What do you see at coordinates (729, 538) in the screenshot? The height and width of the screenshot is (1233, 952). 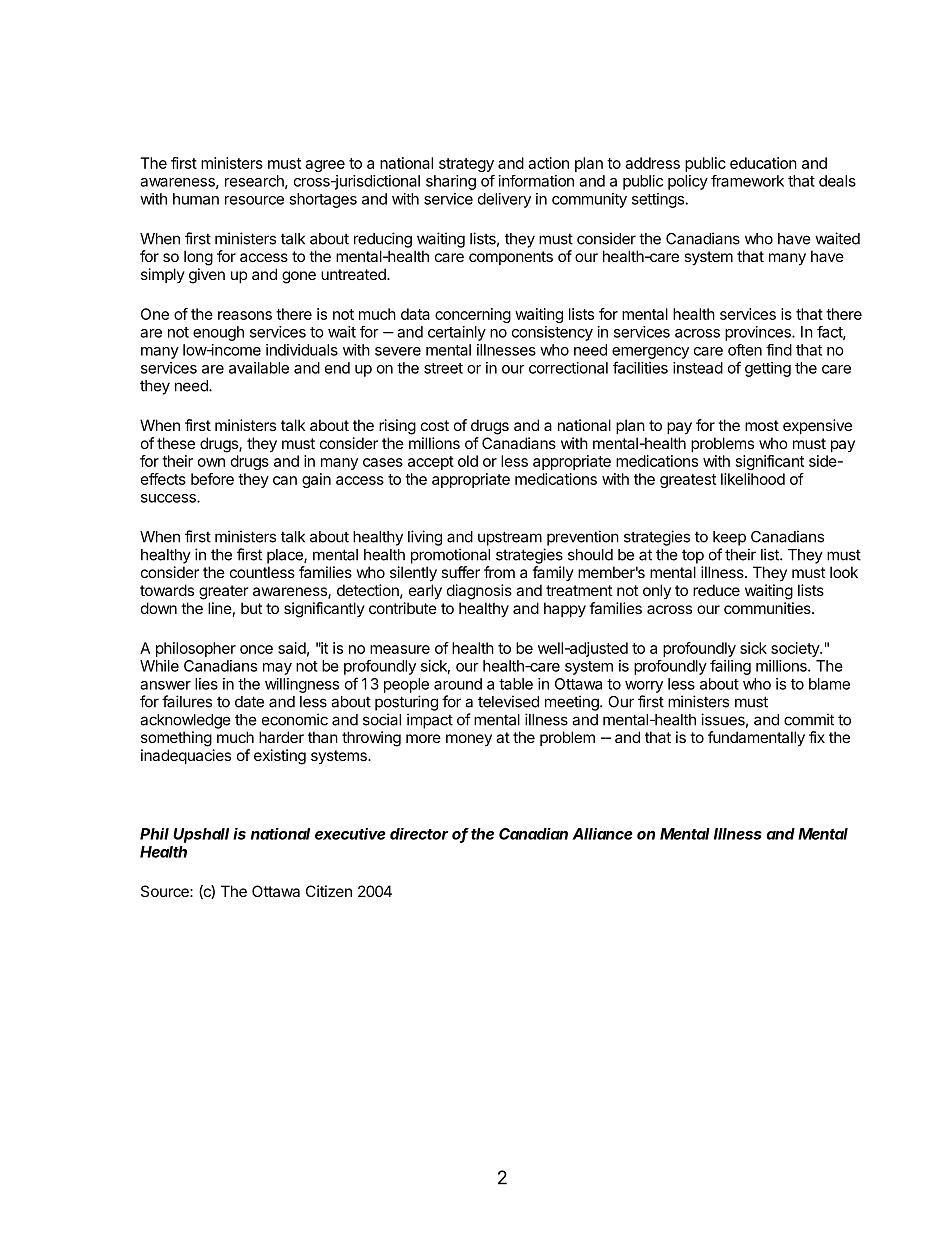 I see `keep` at bounding box center [729, 538].
